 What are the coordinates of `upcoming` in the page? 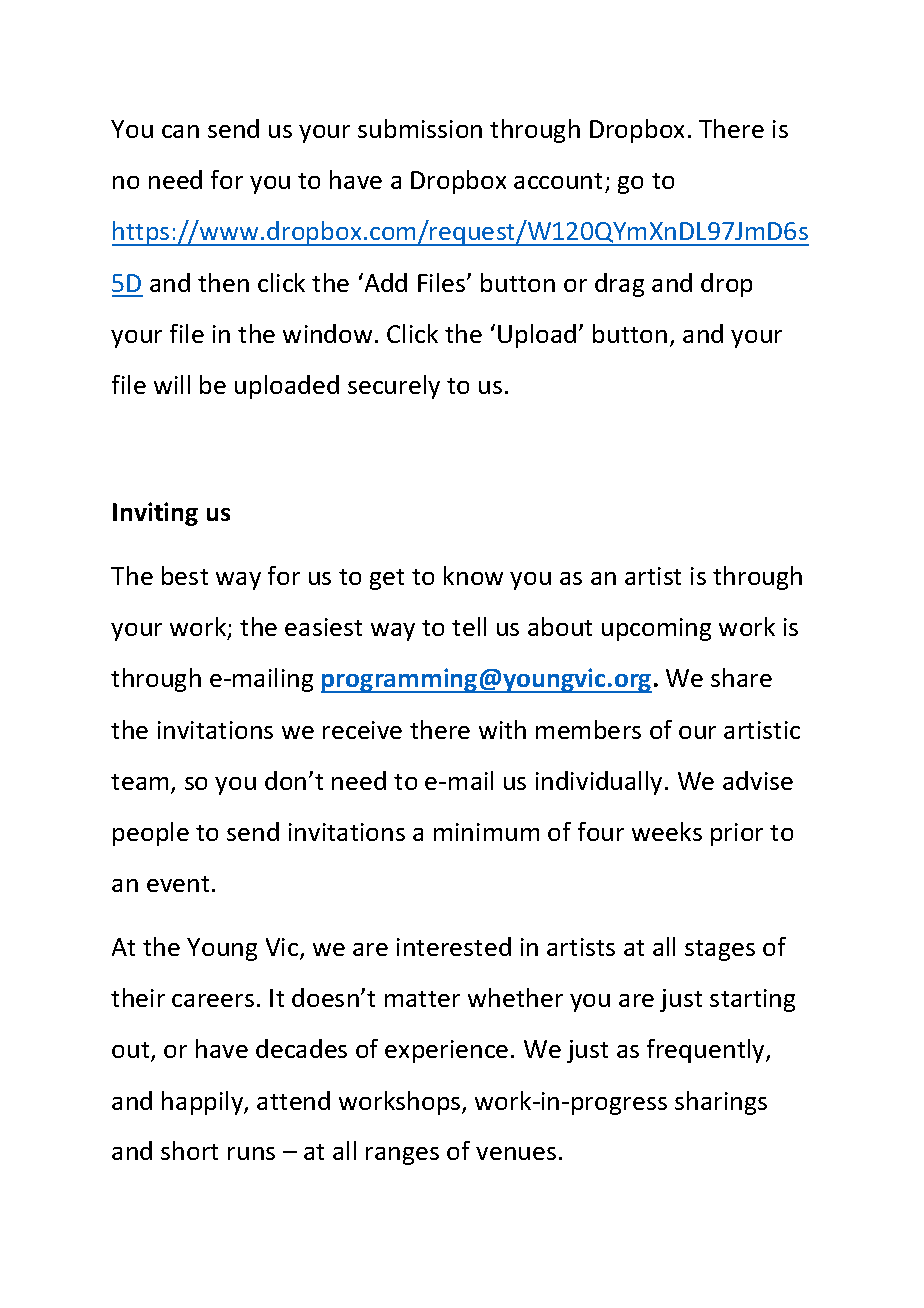 It's located at (656, 629).
